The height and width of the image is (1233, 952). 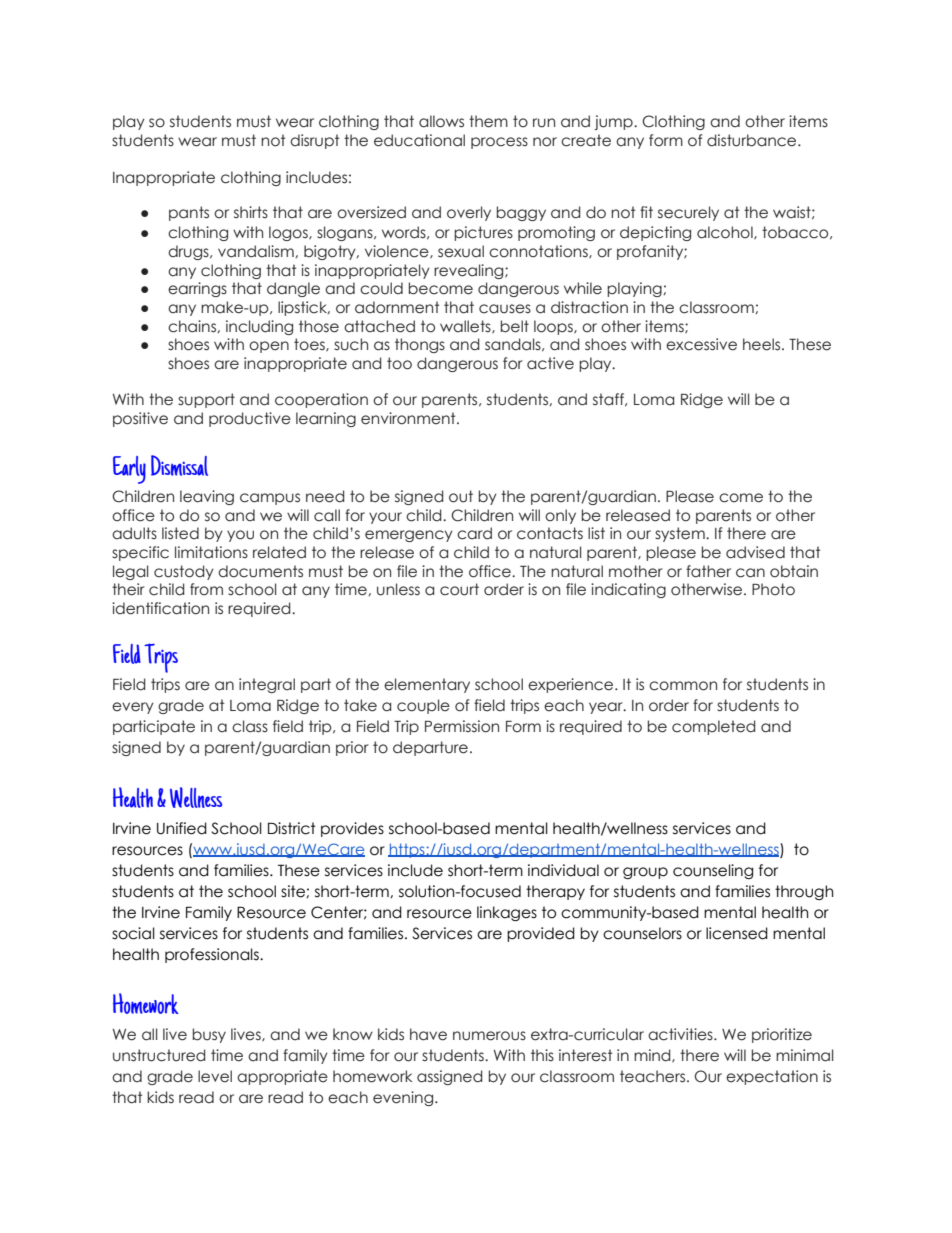 I want to click on numerous, so click(x=489, y=1036).
